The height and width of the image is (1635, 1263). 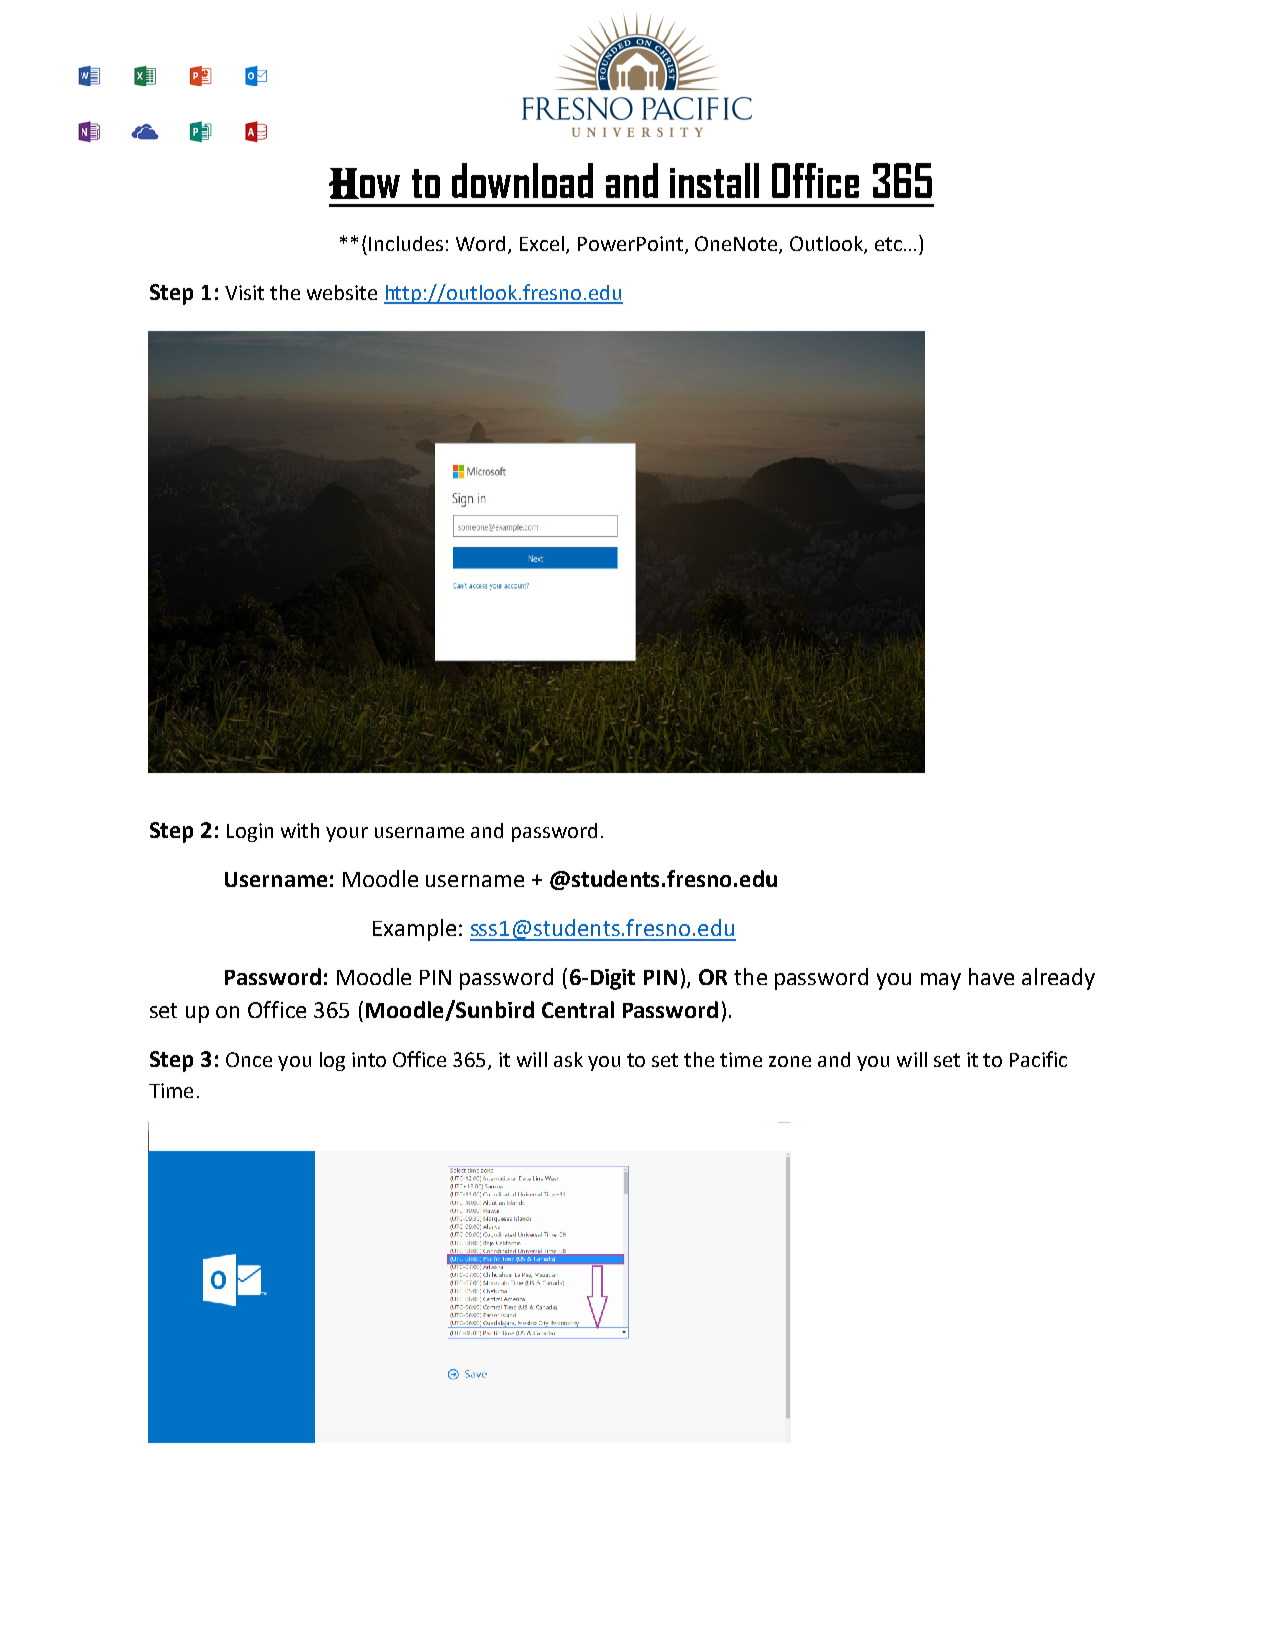 What do you see at coordinates (888, 244) in the image?
I see `etc` at bounding box center [888, 244].
